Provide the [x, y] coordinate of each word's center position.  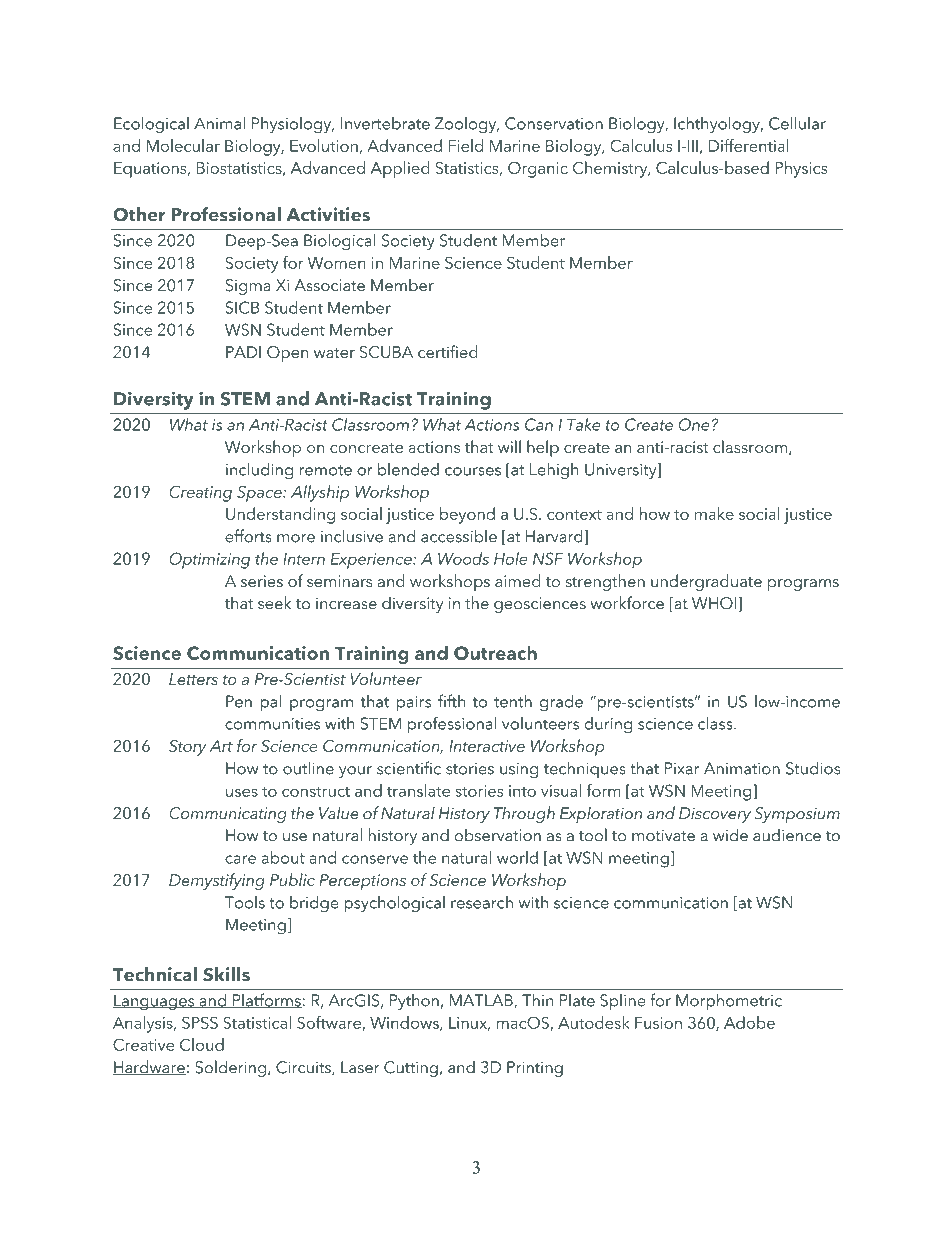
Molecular [183, 145]
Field [466, 145]
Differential [749, 145]
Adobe [749, 1022]
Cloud [202, 1044]
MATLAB [482, 1001]
